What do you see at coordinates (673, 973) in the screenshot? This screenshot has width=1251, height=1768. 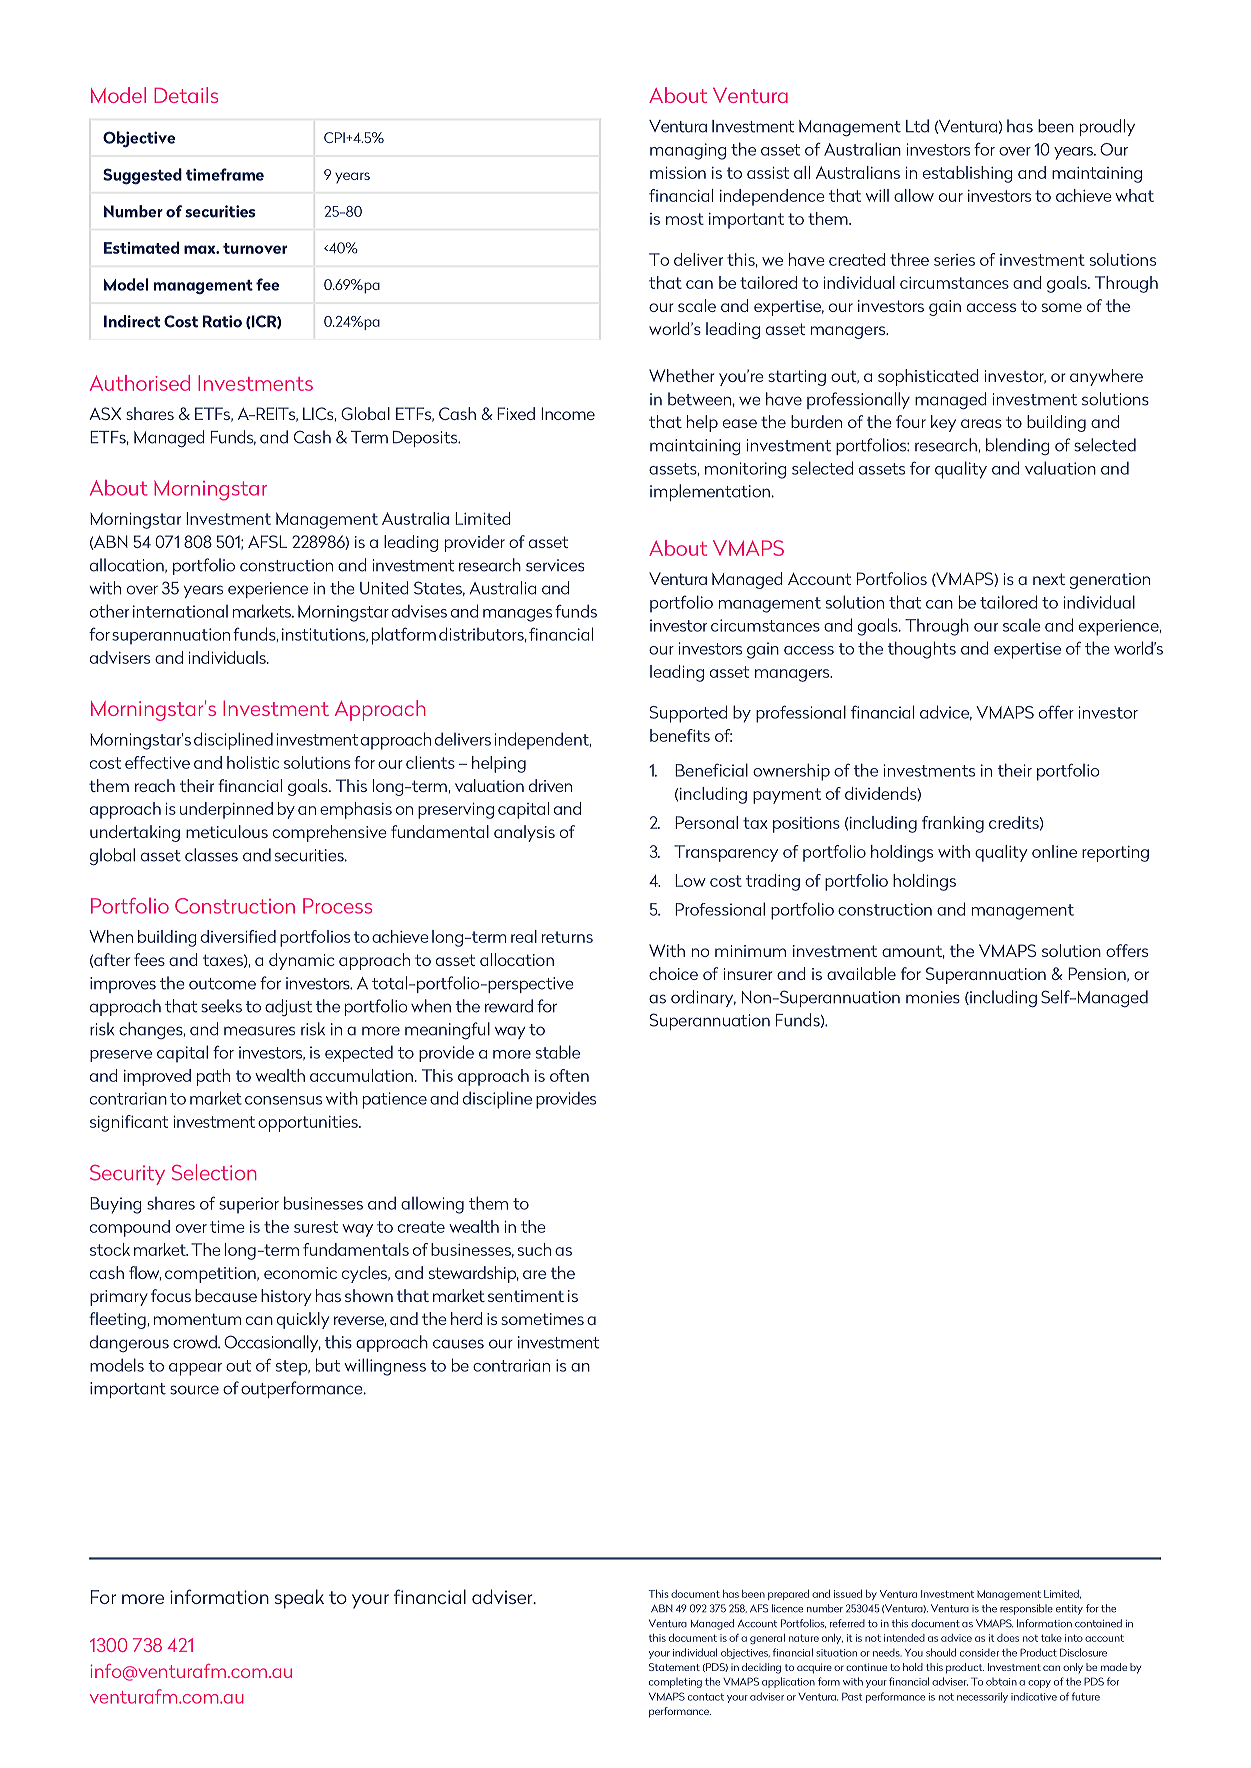 I see `choice` at bounding box center [673, 973].
